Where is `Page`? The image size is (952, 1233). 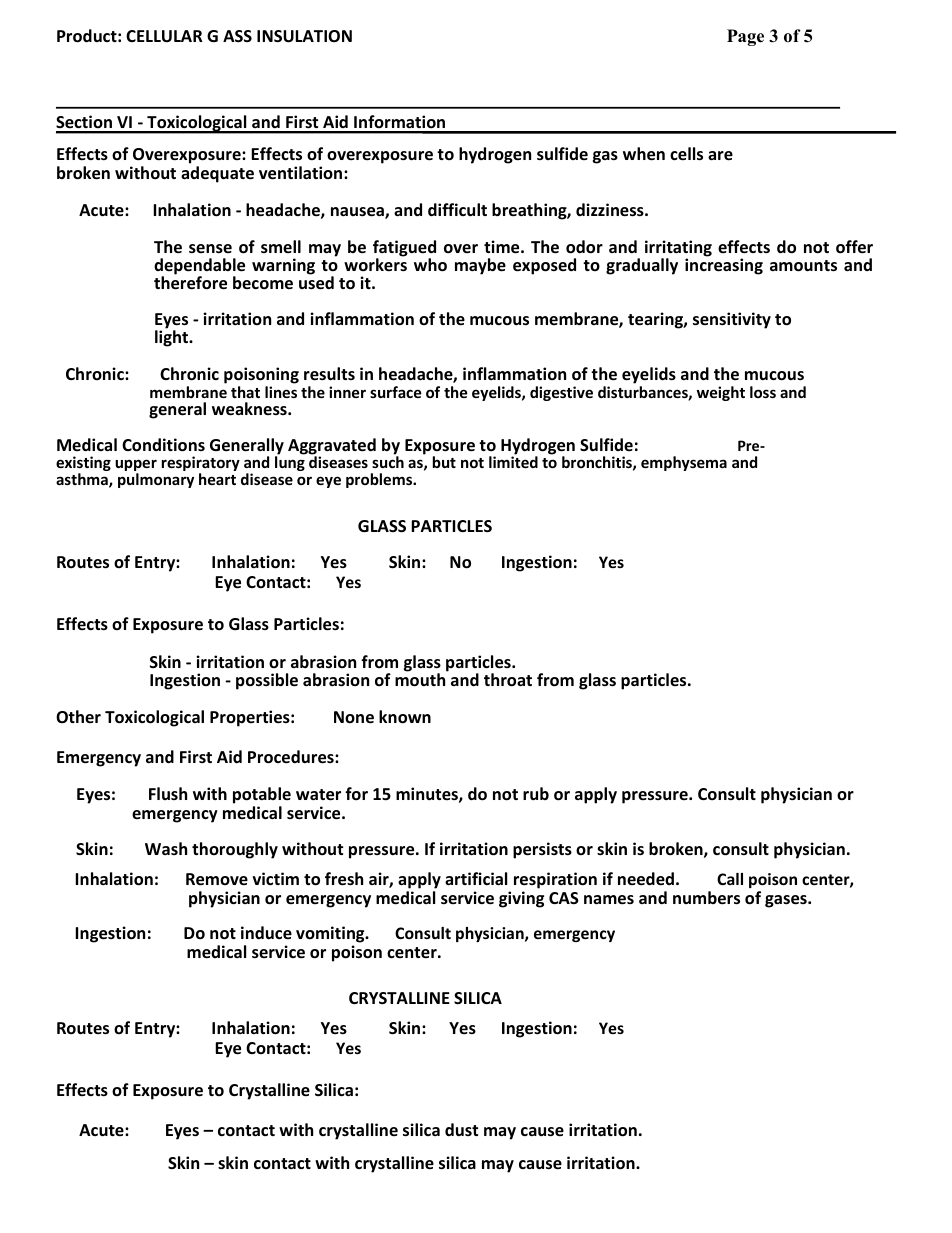 Page is located at coordinates (745, 37).
